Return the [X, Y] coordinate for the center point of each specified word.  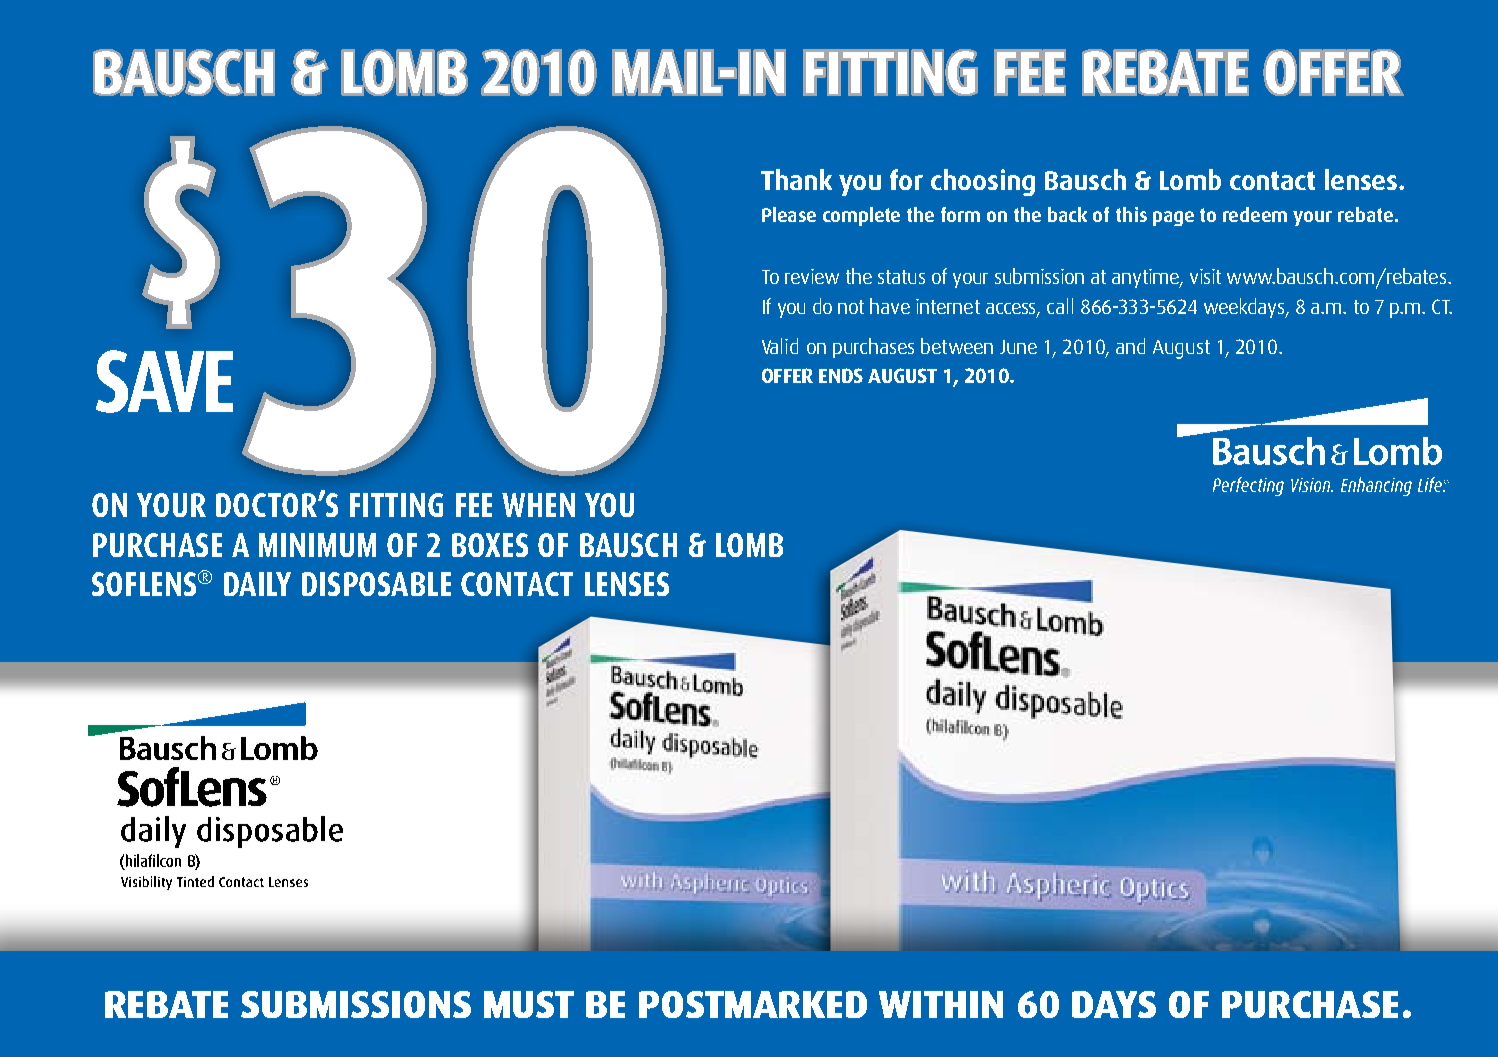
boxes [490, 545]
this [1131, 214]
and [1130, 346]
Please [789, 214]
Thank [796, 179]
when [538, 505]
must [529, 1004]
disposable [376, 584]
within [941, 1004]
